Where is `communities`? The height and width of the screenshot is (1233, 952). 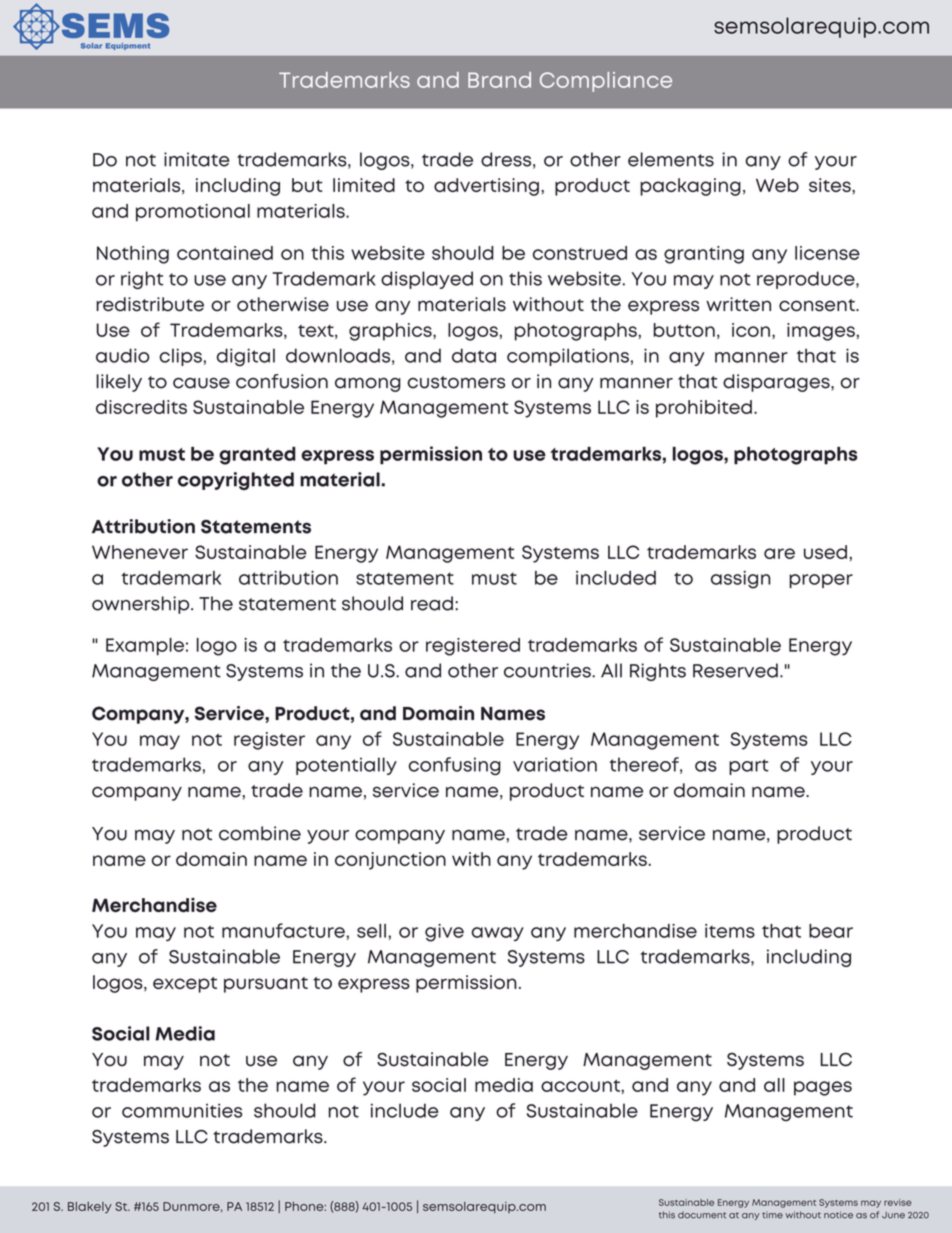 communities is located at coordinates (182, 1110).
